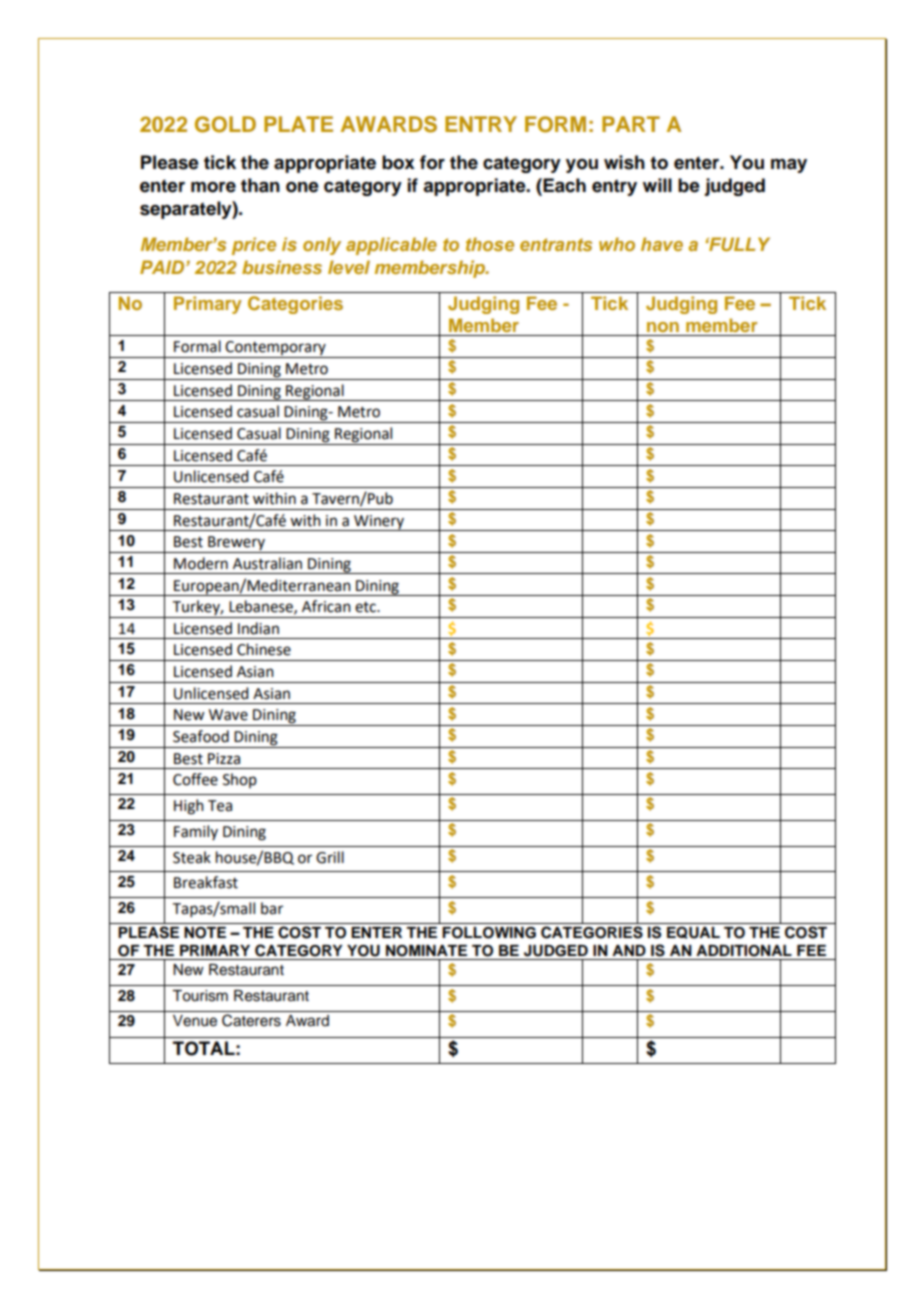 The width and height of the screenshot is (924, 1308). What do you see at coordinates (200, 996) in the screenshot?
I see `Tourism` at bounding box center [200, 996].
